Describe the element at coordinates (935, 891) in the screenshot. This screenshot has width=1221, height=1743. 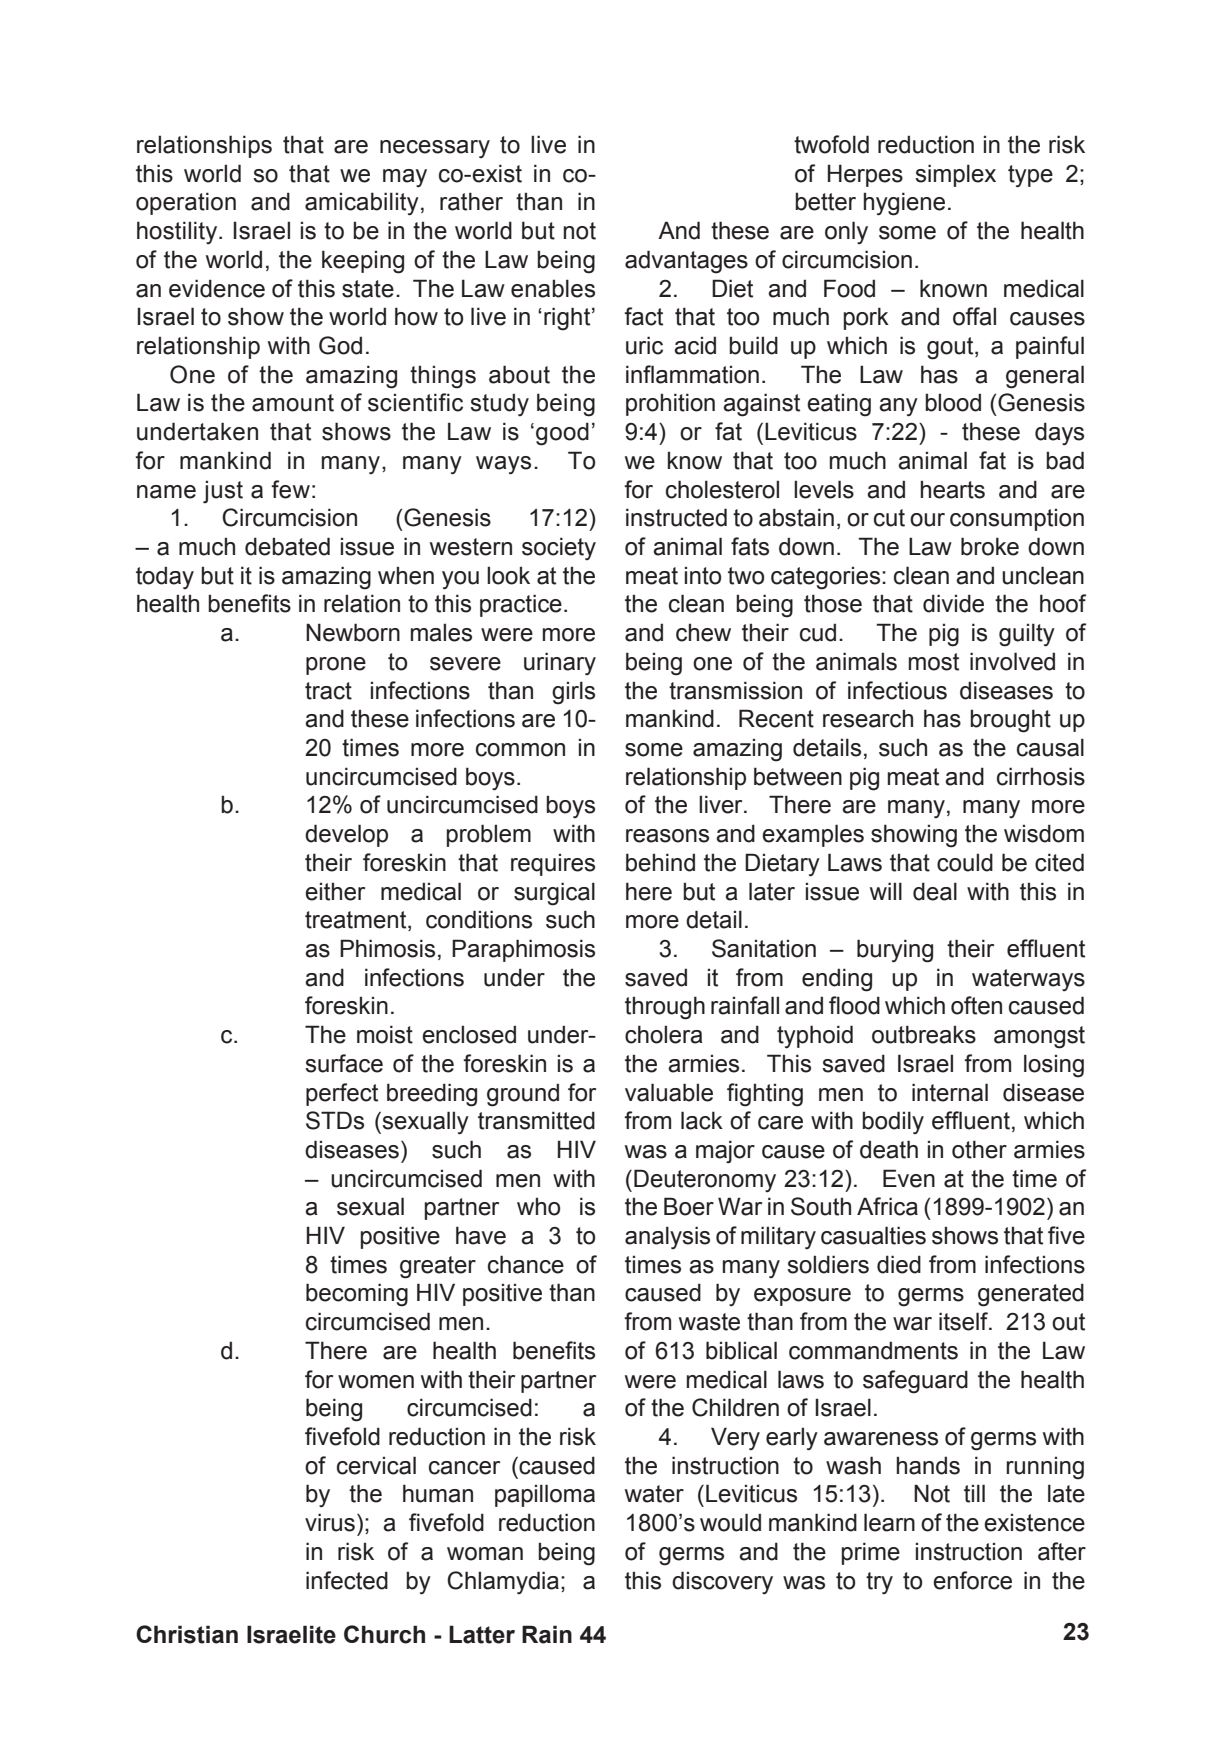
I see `deal` at that location.
